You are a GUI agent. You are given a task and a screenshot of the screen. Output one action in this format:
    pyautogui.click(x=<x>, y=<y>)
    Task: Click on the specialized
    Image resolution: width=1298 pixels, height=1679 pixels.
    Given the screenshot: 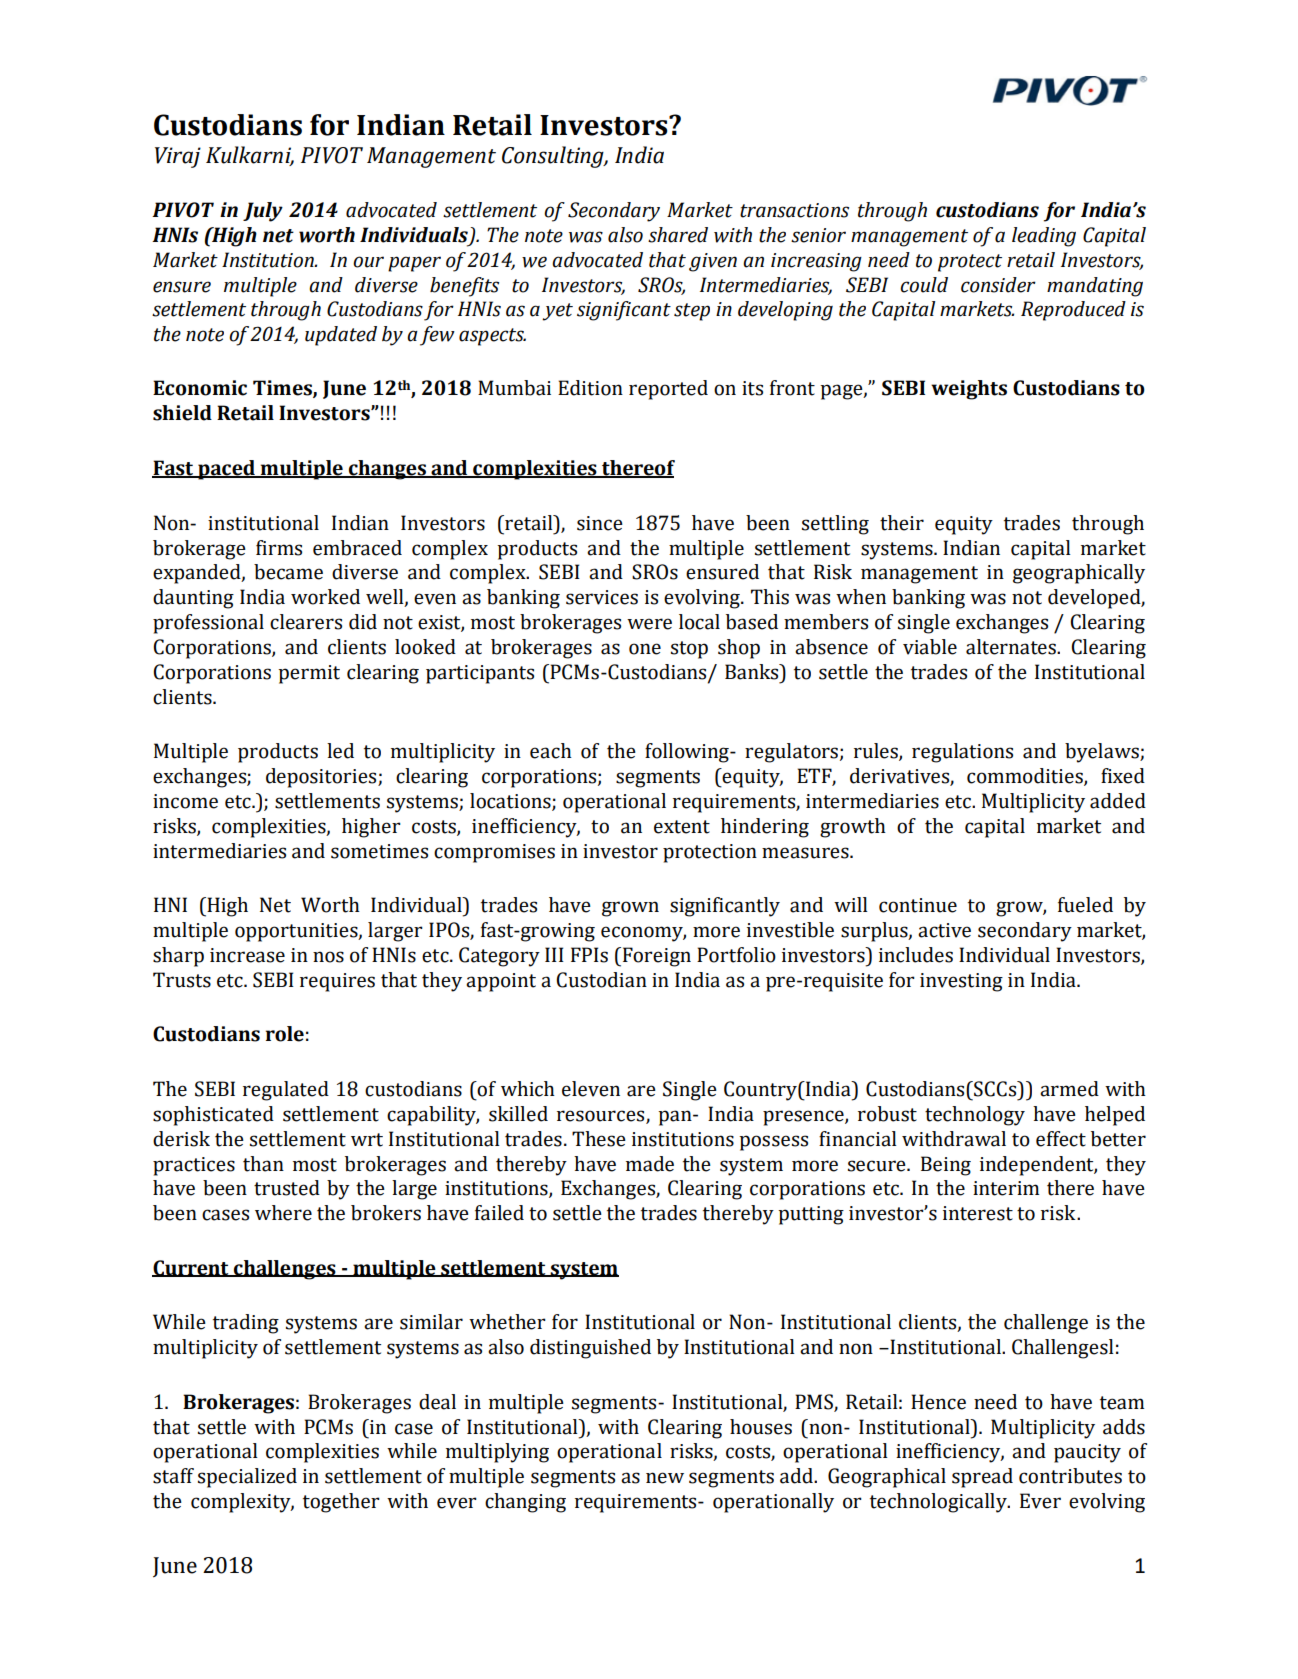 What is the action you would take?
    pyautogui.click(x=247, y=1478)
